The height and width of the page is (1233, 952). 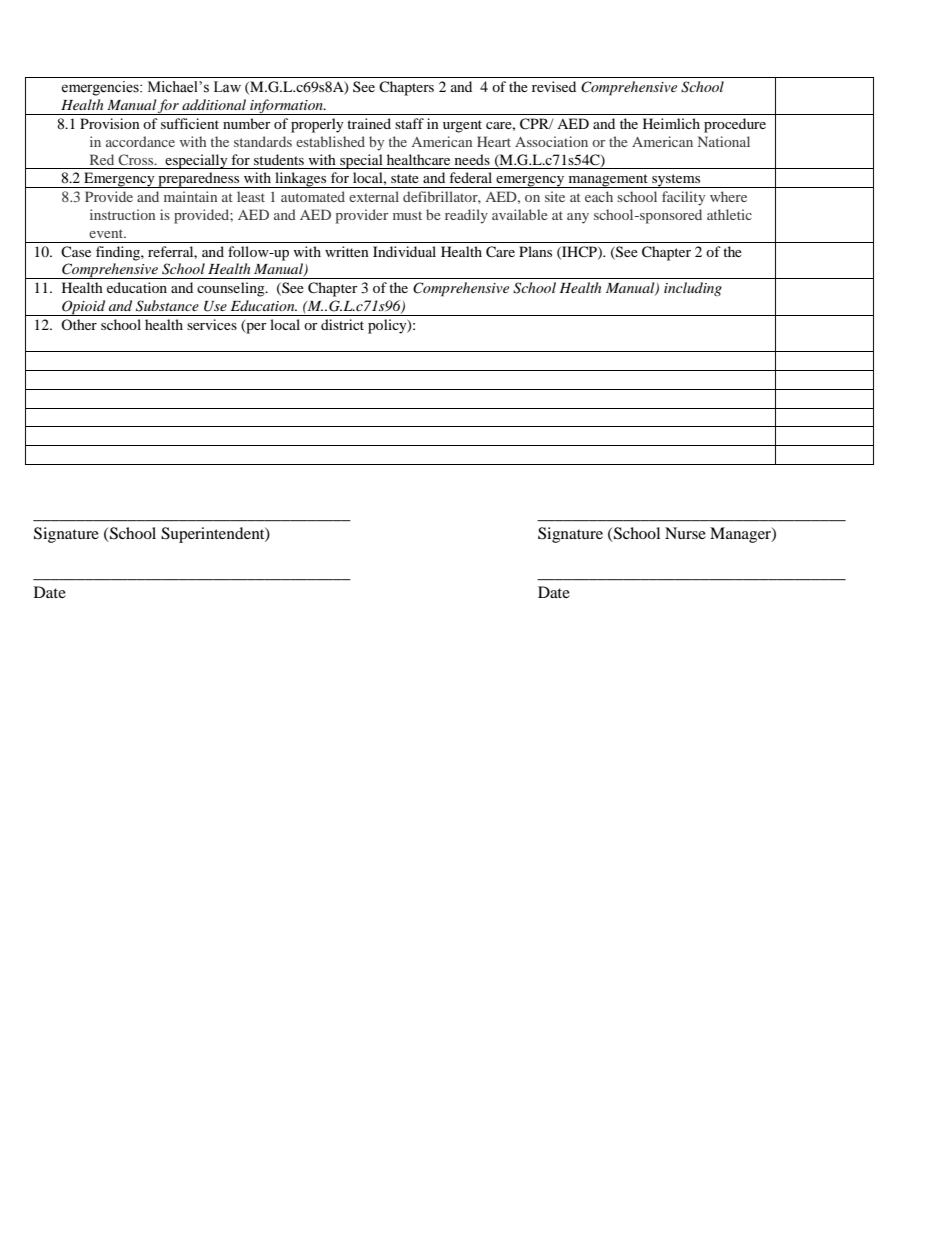 I want to click on Nurse, so click(x=685, y=533).
